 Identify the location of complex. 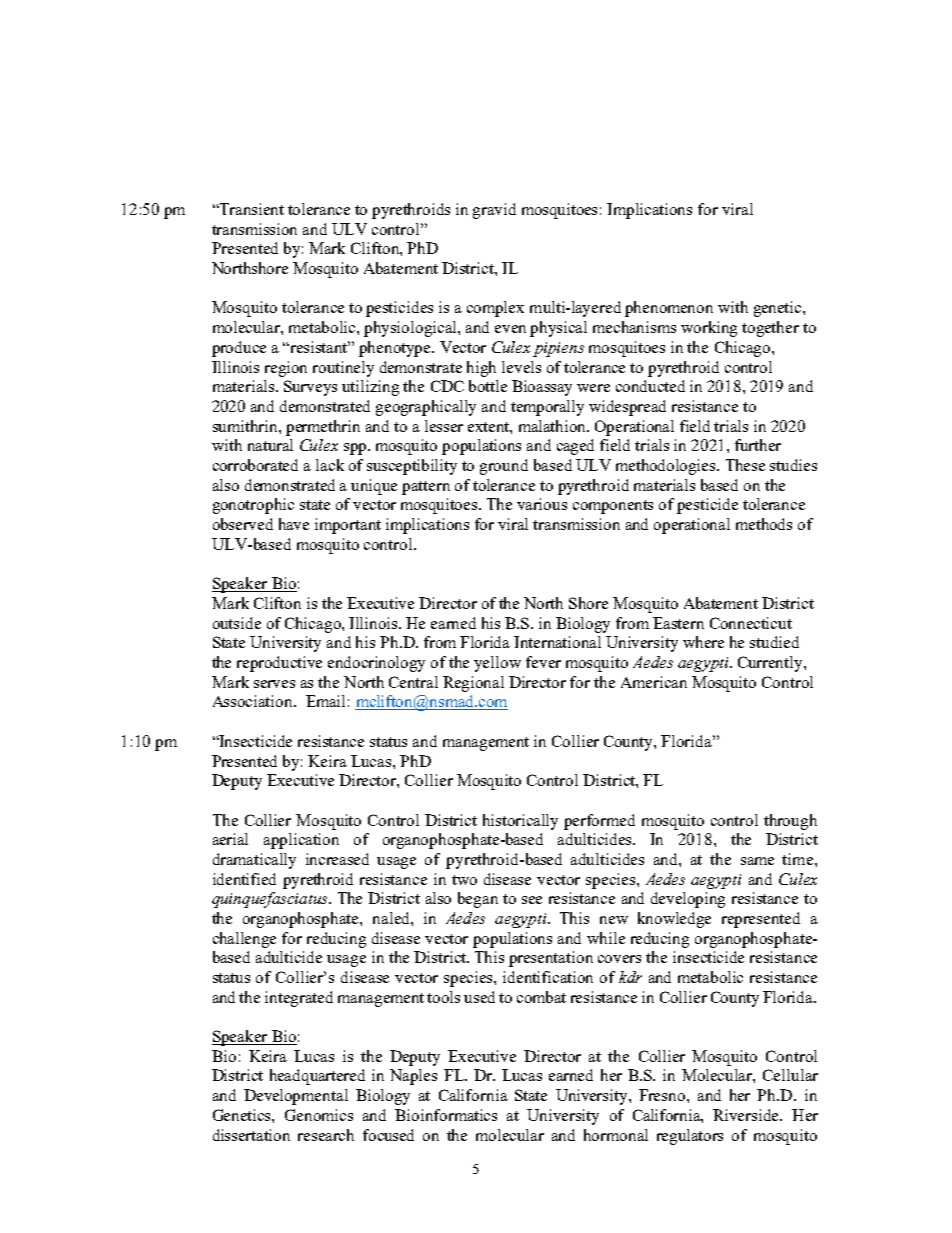
(495, 309).
